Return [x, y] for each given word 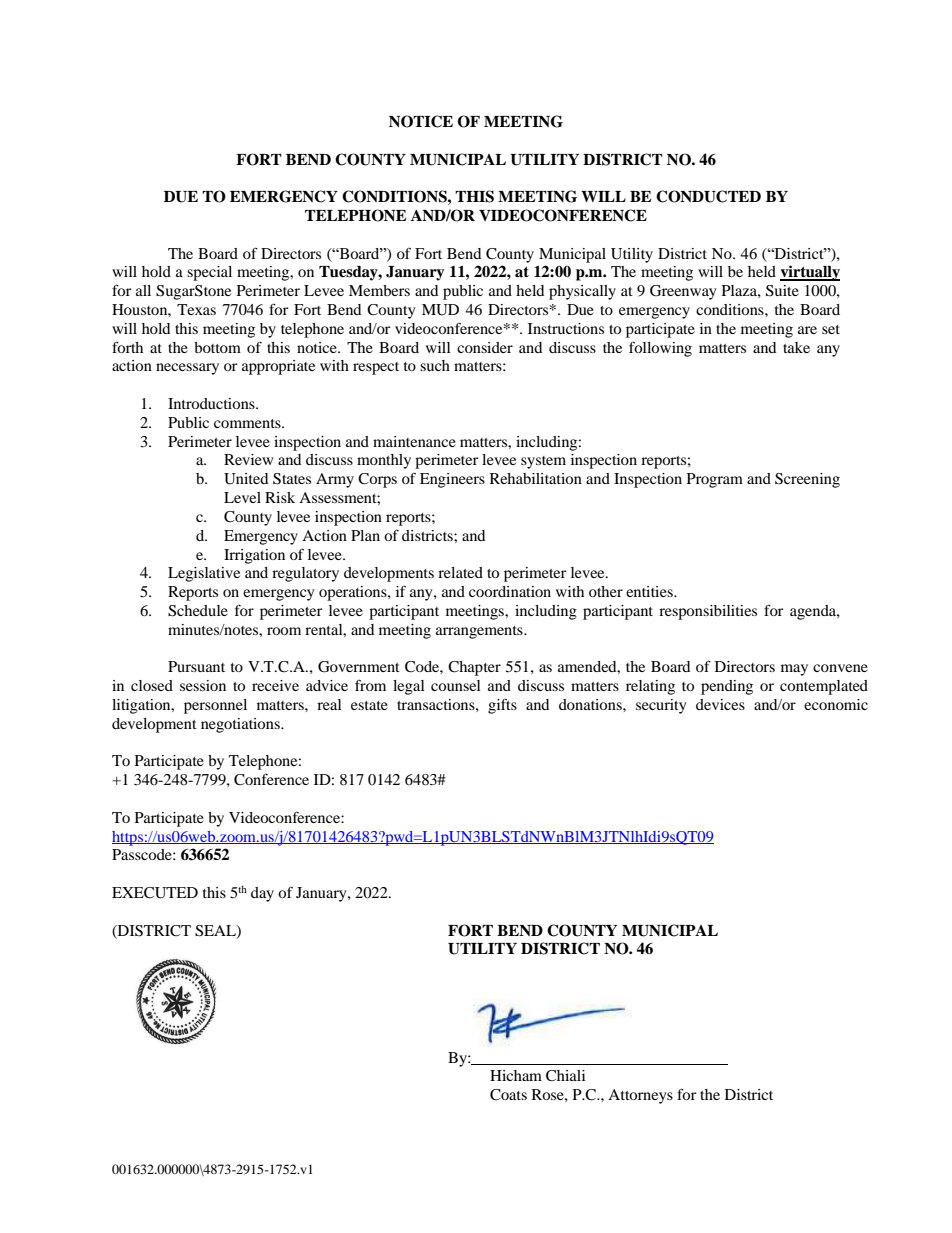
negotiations [241, 725]
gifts [502, 706]
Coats [508, 1095]
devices [720, 704]
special [209, 273]
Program [715, 480]
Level [242, 497]
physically [582, 292]
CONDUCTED [708, 196]
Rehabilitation [536, 478]
